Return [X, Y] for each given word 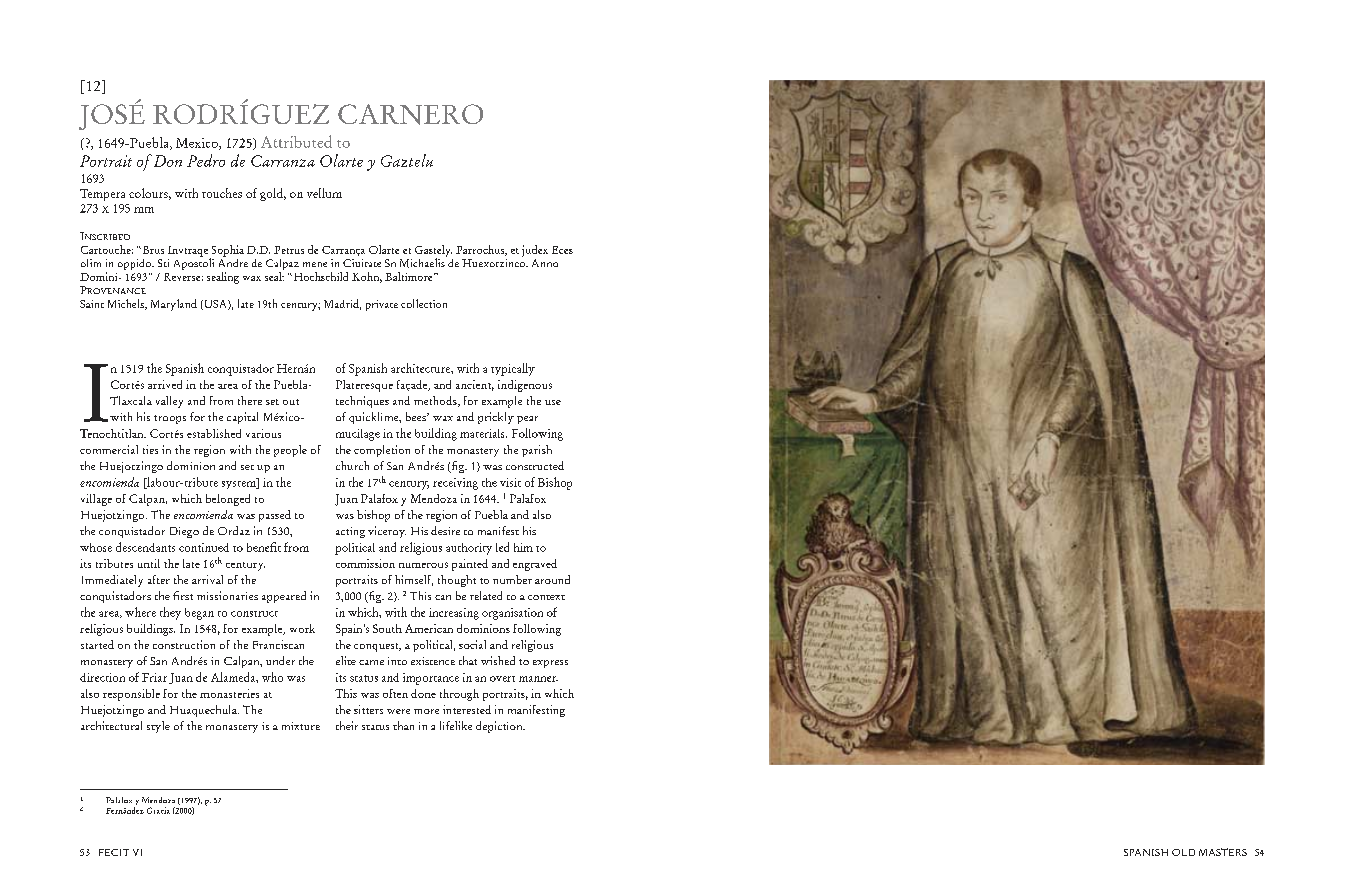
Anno [545, 263]
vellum [324, 193]
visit [510, 482]
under [280, 660]
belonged [228, 500]
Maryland [174, 305]
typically [513, 369]
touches [222, 193]
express [550, 664]
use [553, 402]
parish [537, 451]
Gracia [158, 810]
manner [538, 679]
